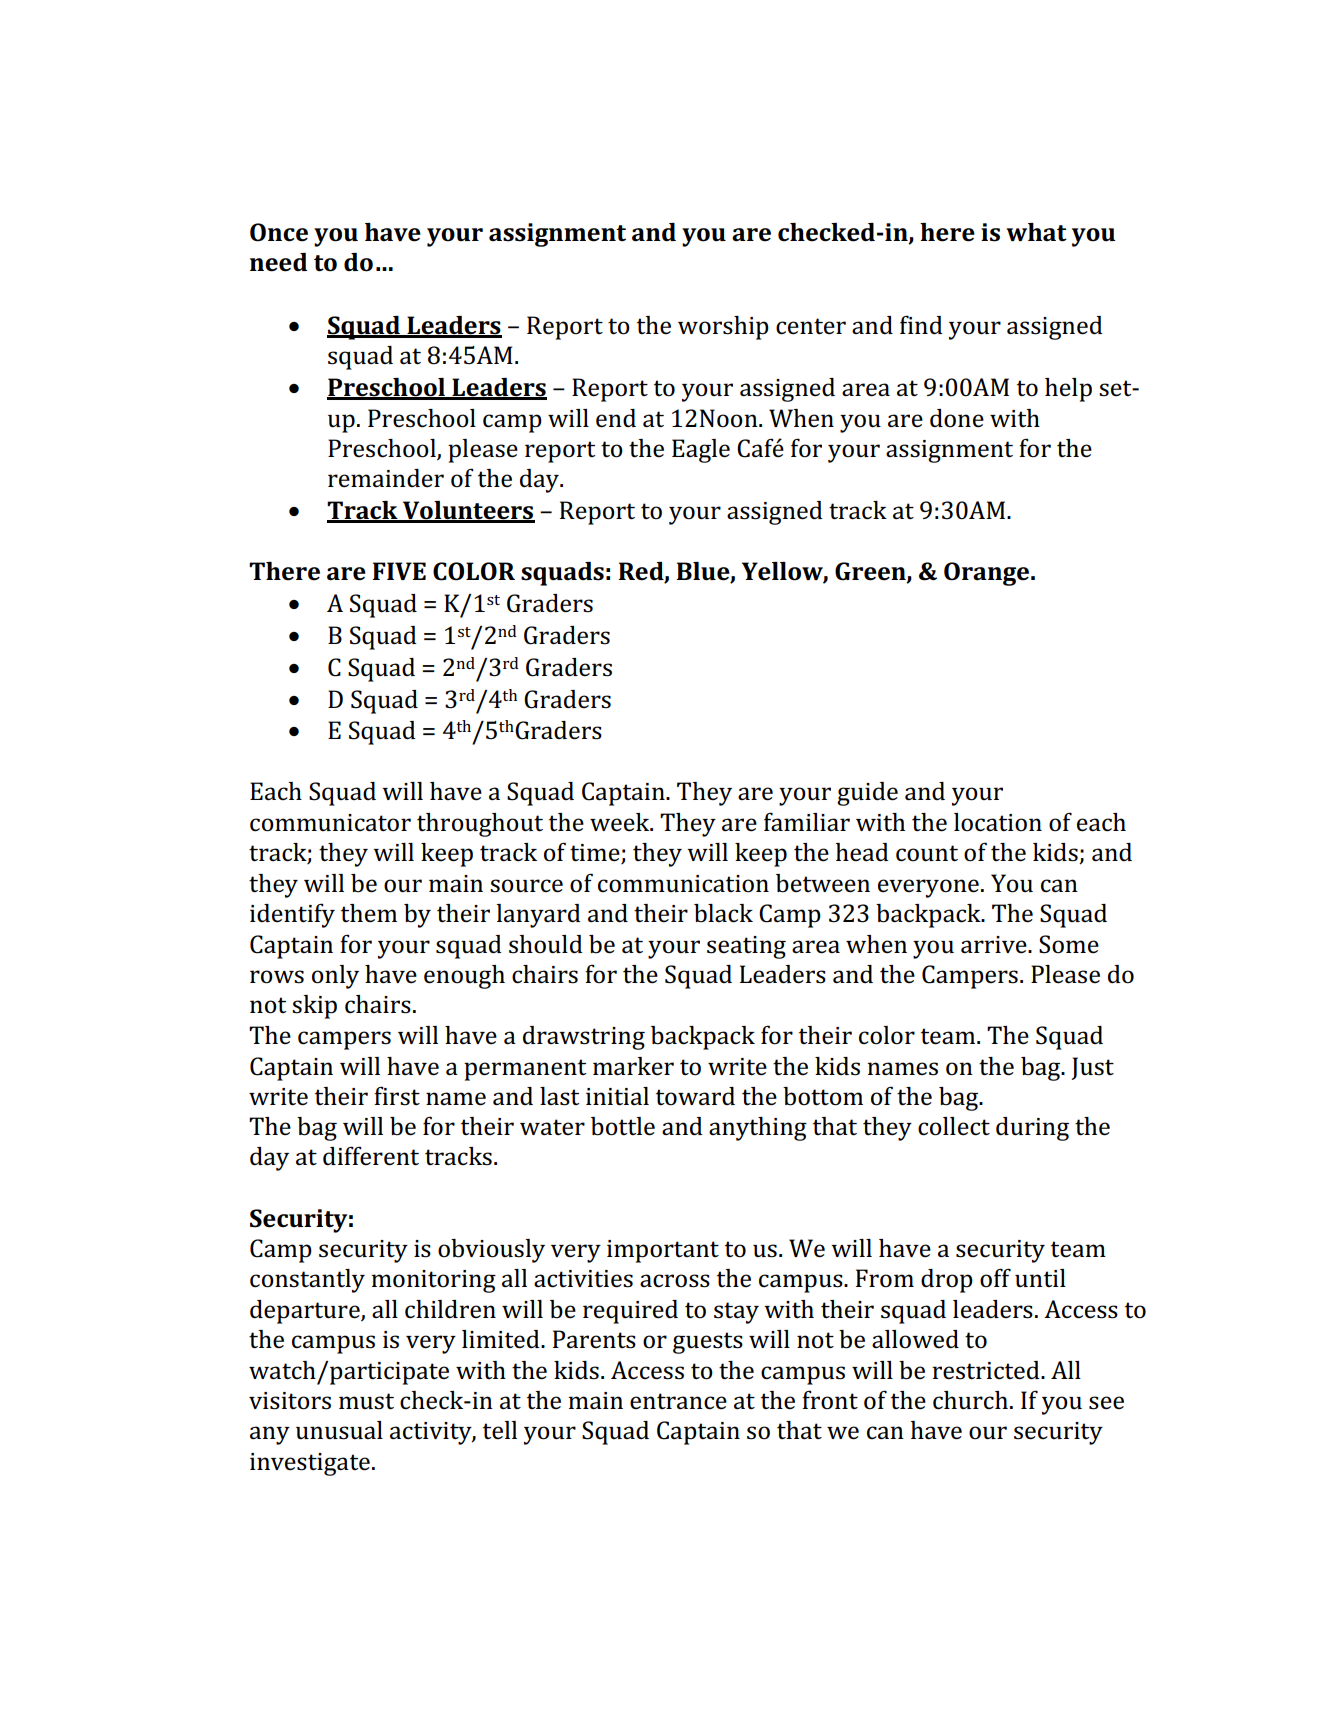 Image resolution: width=1324 pixels, height=1713 pixels. What do you see at coordinates (723, 328) in the screenshot?
I see `worship` at bounding box center [723, 328].
